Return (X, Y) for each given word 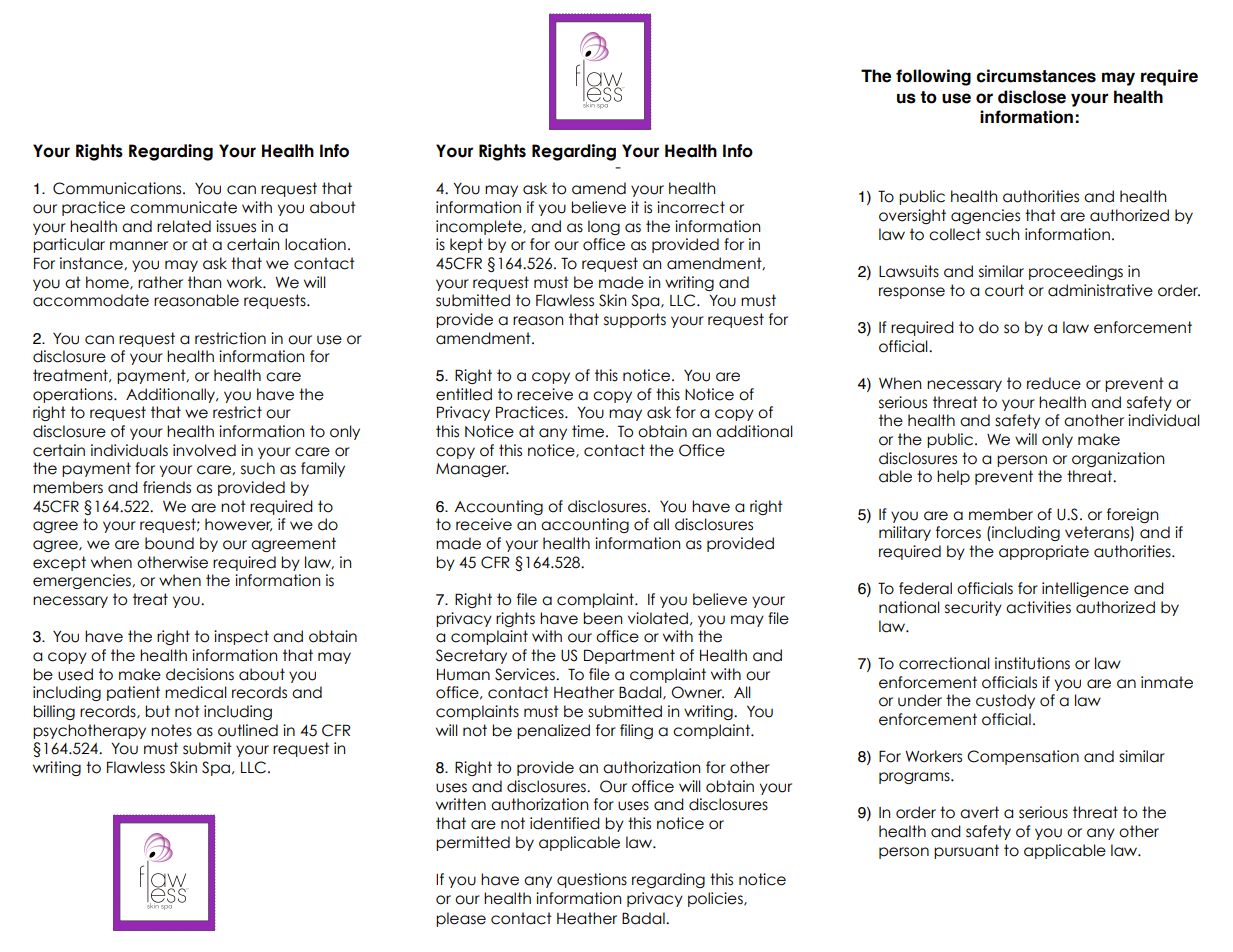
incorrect (691, 207)
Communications (118, 188)
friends (167, 487)
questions (592, 880)
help (953, 477)
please (461, 919)
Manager (472, 470)
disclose (1032, 97)
